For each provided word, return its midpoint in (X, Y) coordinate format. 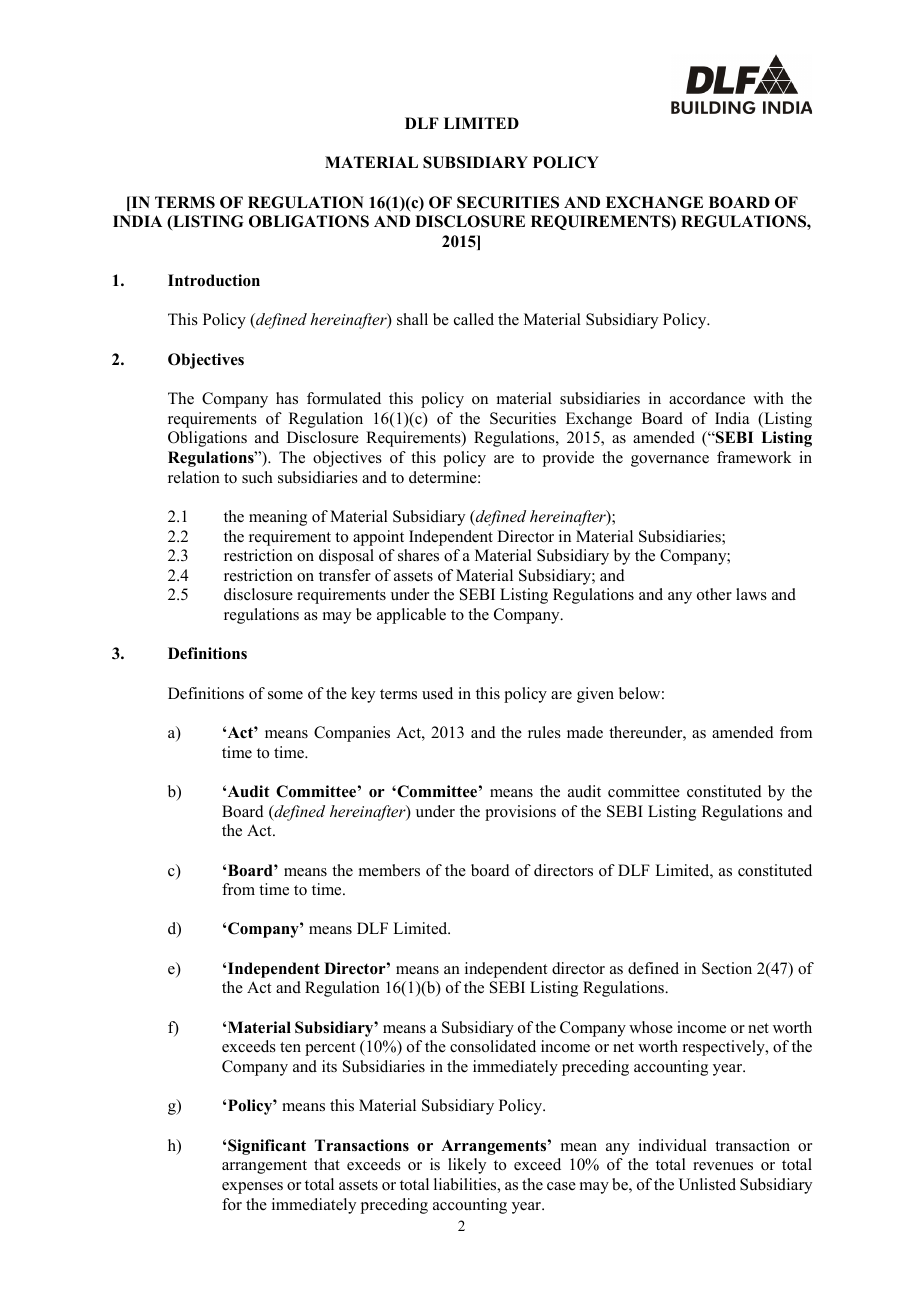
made (585, 732)
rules (544, 732)
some (285, 695)
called (474, 319)
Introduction (214, 280)
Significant (267, 1147)
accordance (707, 398)
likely (467, 1166)
